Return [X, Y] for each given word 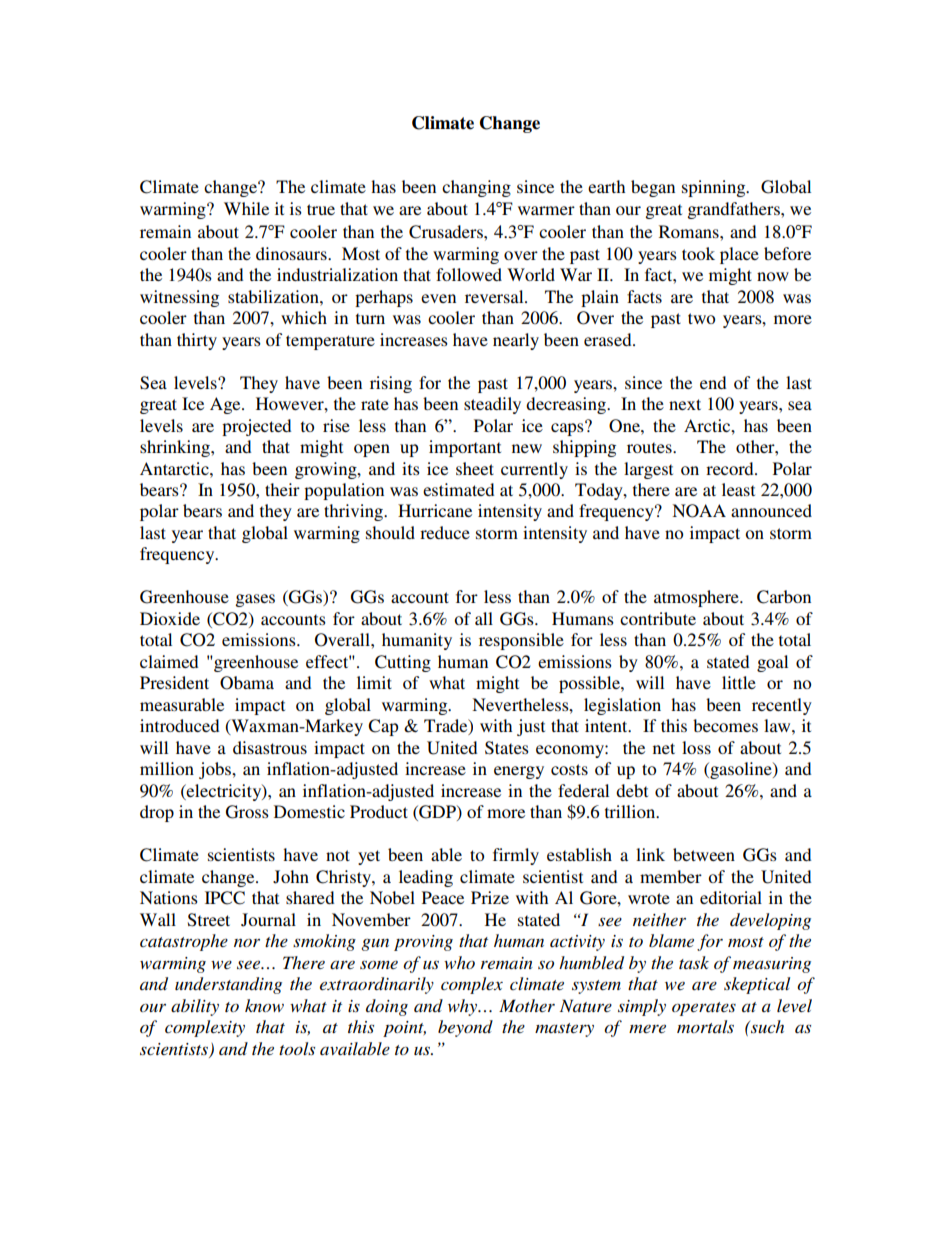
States [507, 748]
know [264, 1005]
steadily [492, 405]
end [713, 382]
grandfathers [734, 210]
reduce [445, 532]
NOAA [699, 511]
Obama [247, 683]
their [282, 489]
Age [226, 405]
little [739, 682]
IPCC [225, 898]
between [704, 854]
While [246, 208]
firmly [516, 856]
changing [476, 188]
